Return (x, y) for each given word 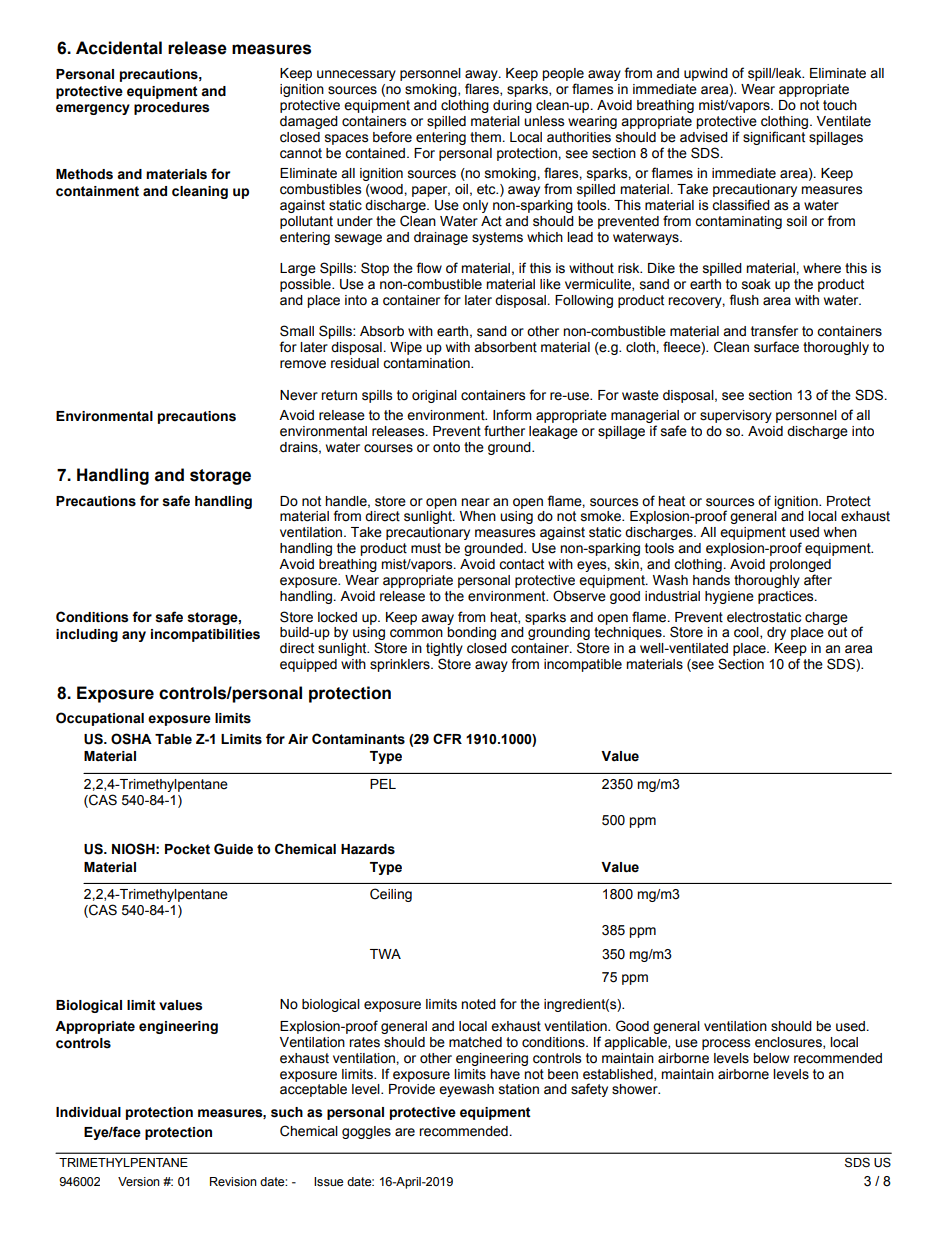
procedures (172, 108)
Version (139, 1182)
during (512, 106)
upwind (706, 74)
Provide (412, 1089)
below (771, 1058)
